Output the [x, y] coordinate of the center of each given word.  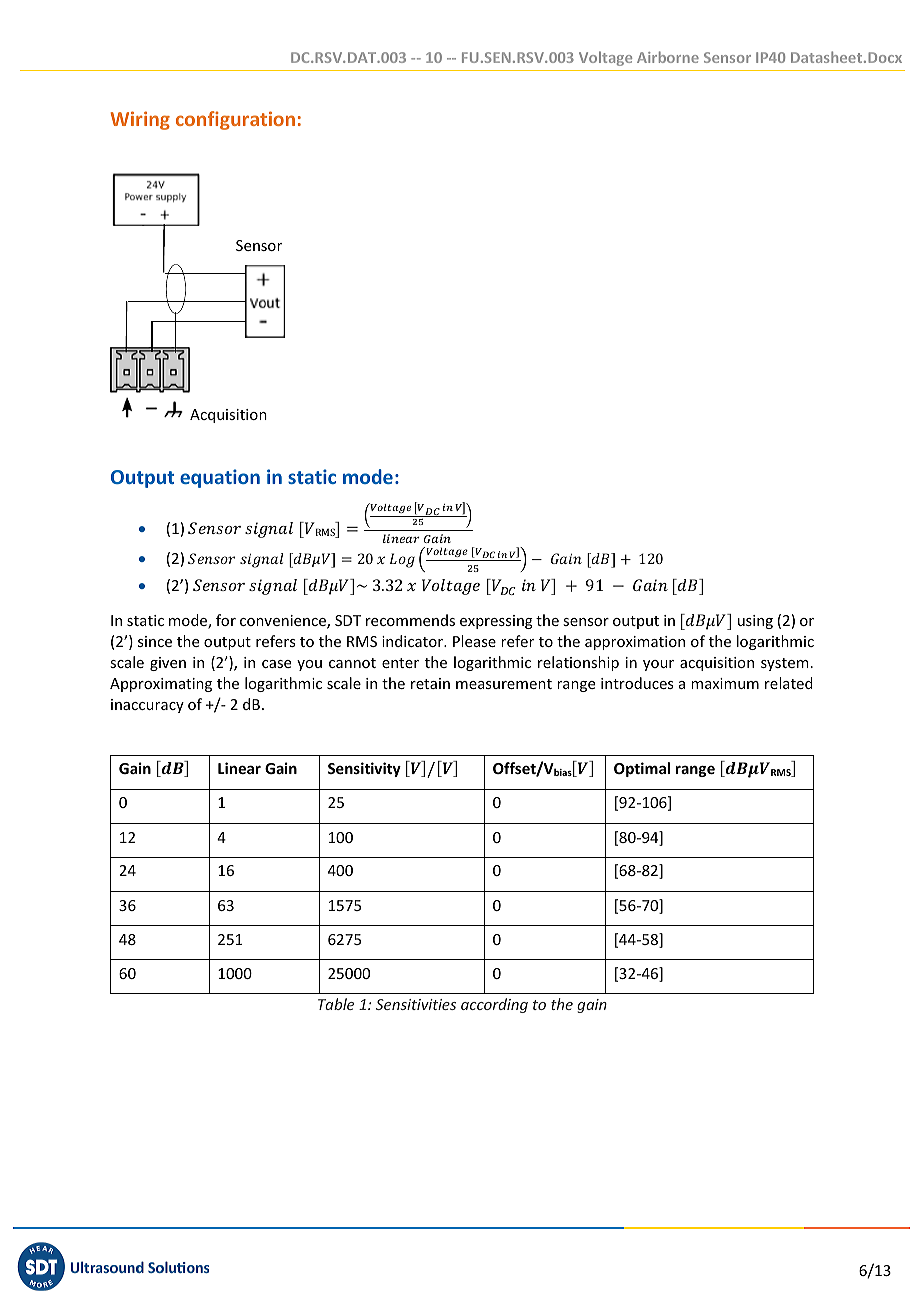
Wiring [140, 120]
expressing [496, 622]
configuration [235, 120]
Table [336, 1004]
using [755, 622]
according [494, 1005]
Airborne [668, 57]
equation [220, 478]
